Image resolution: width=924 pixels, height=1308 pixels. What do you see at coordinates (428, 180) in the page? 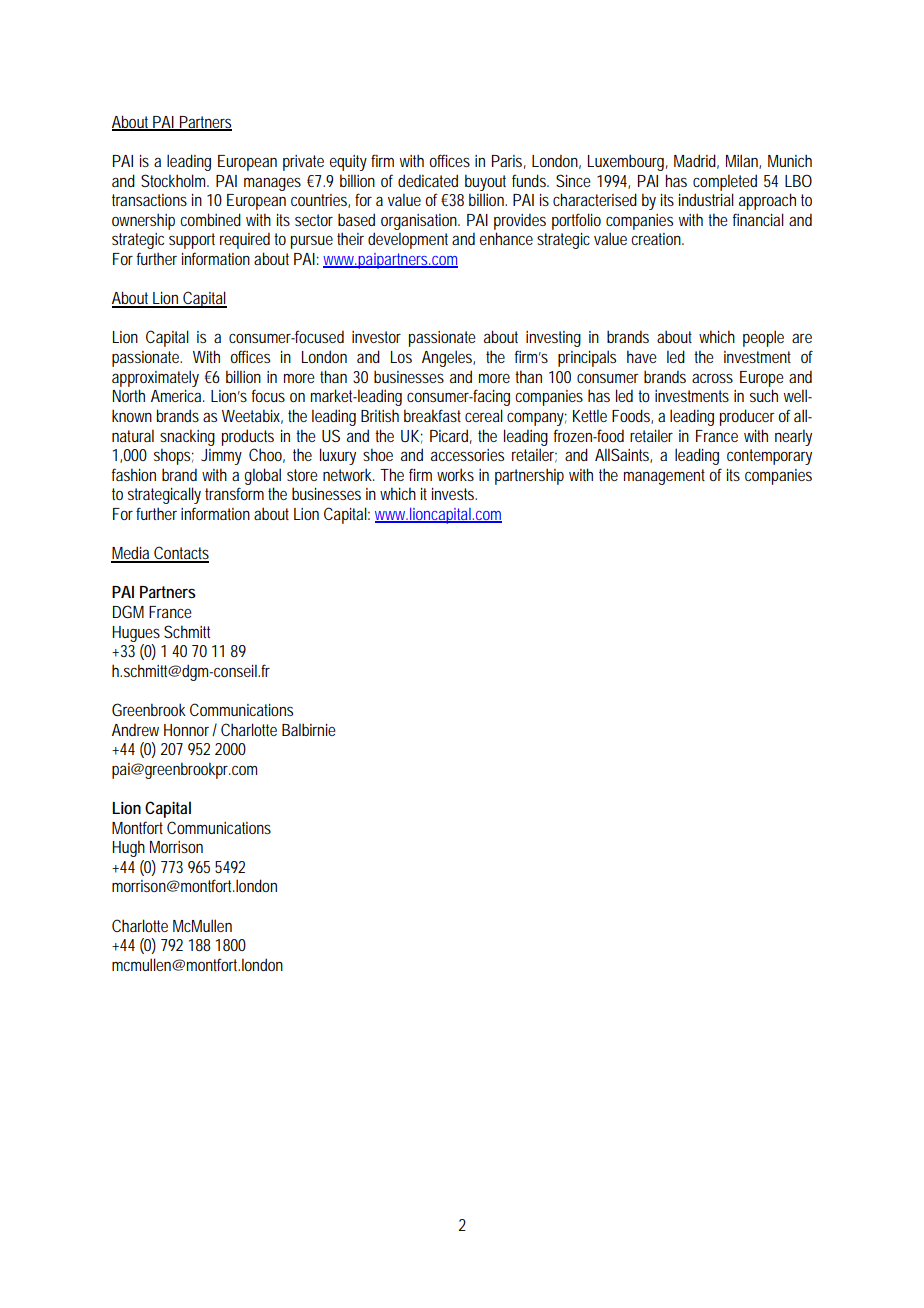
I see `dedicated` at bounding box center [428, 180].
